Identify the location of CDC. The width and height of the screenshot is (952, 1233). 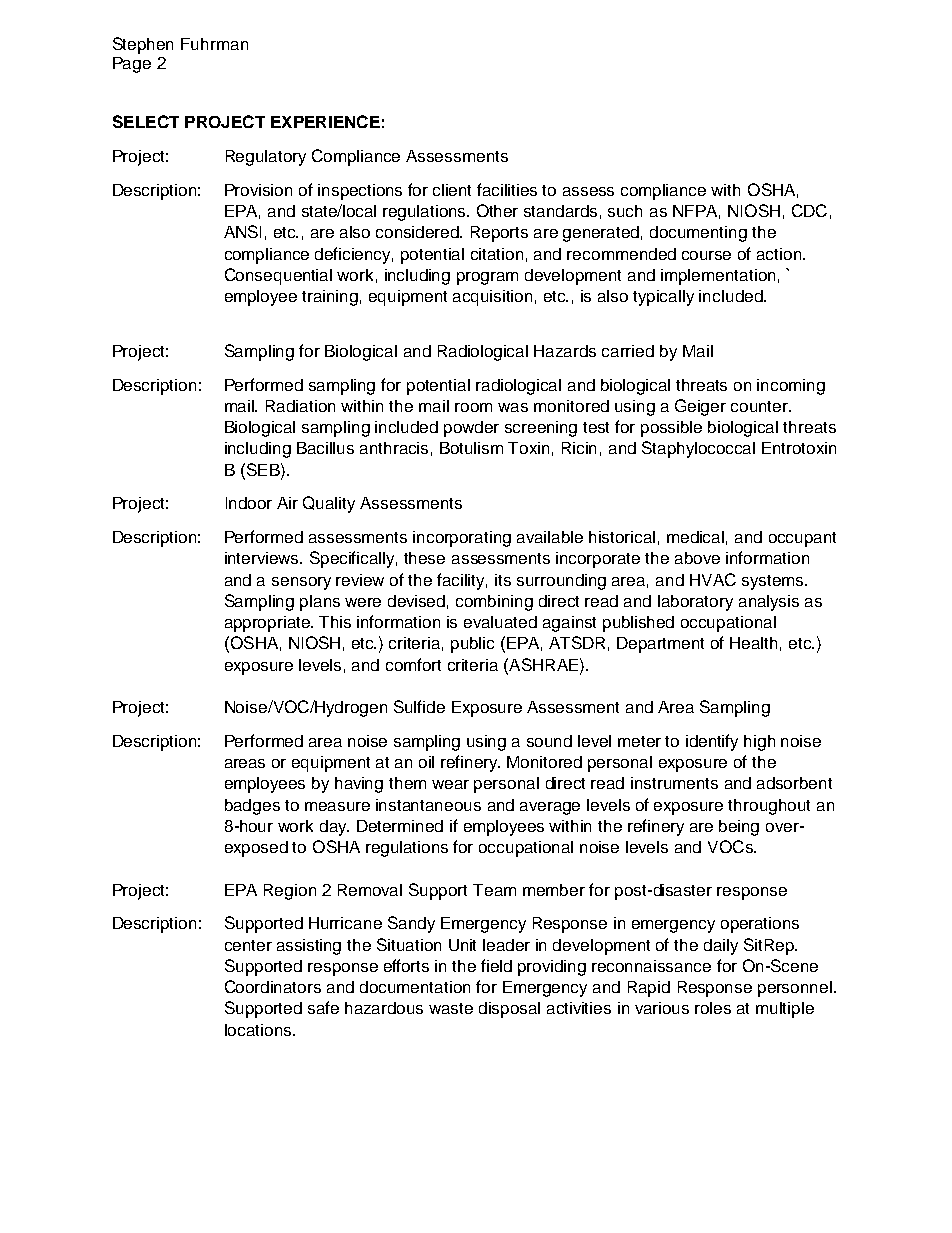
(809, 210).
